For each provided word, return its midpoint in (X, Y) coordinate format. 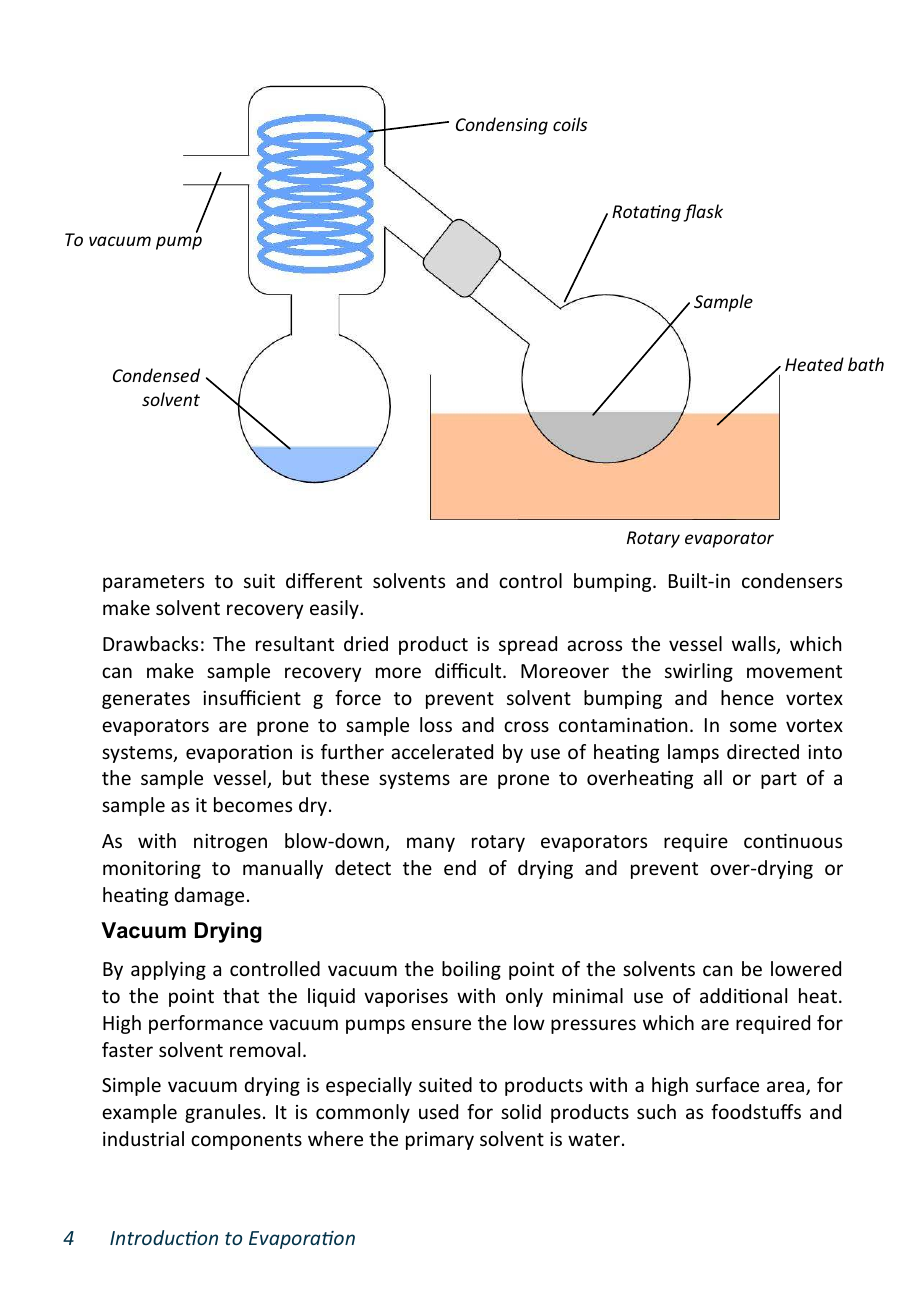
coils (570, 124)
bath (866, 364)
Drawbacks (150, 643)
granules (223, 1113)
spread (528, 645)
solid (521, 1111)
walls (755, 645)
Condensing (502, 126)
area (787, 1088)
